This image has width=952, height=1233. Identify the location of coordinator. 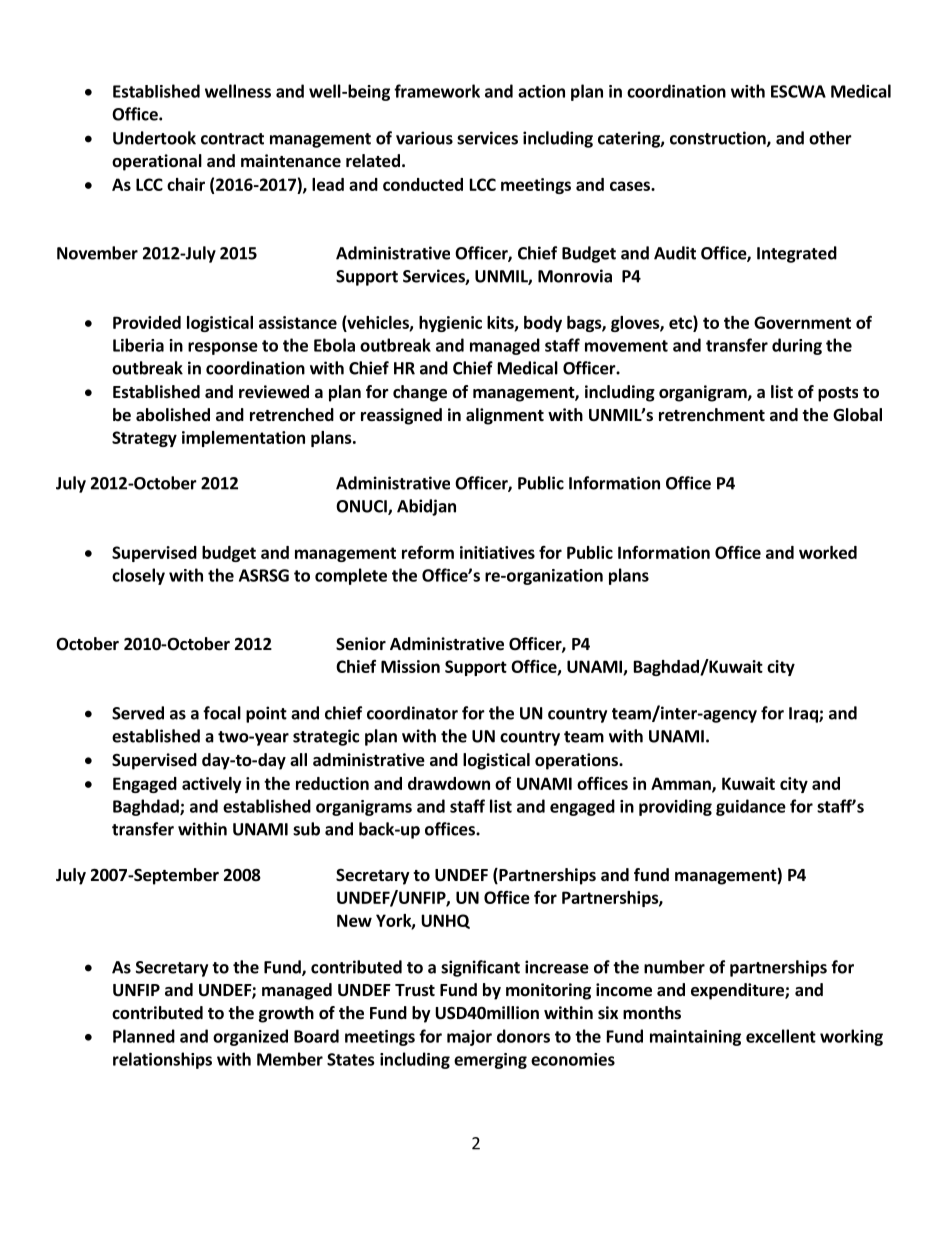
(412, 713).
